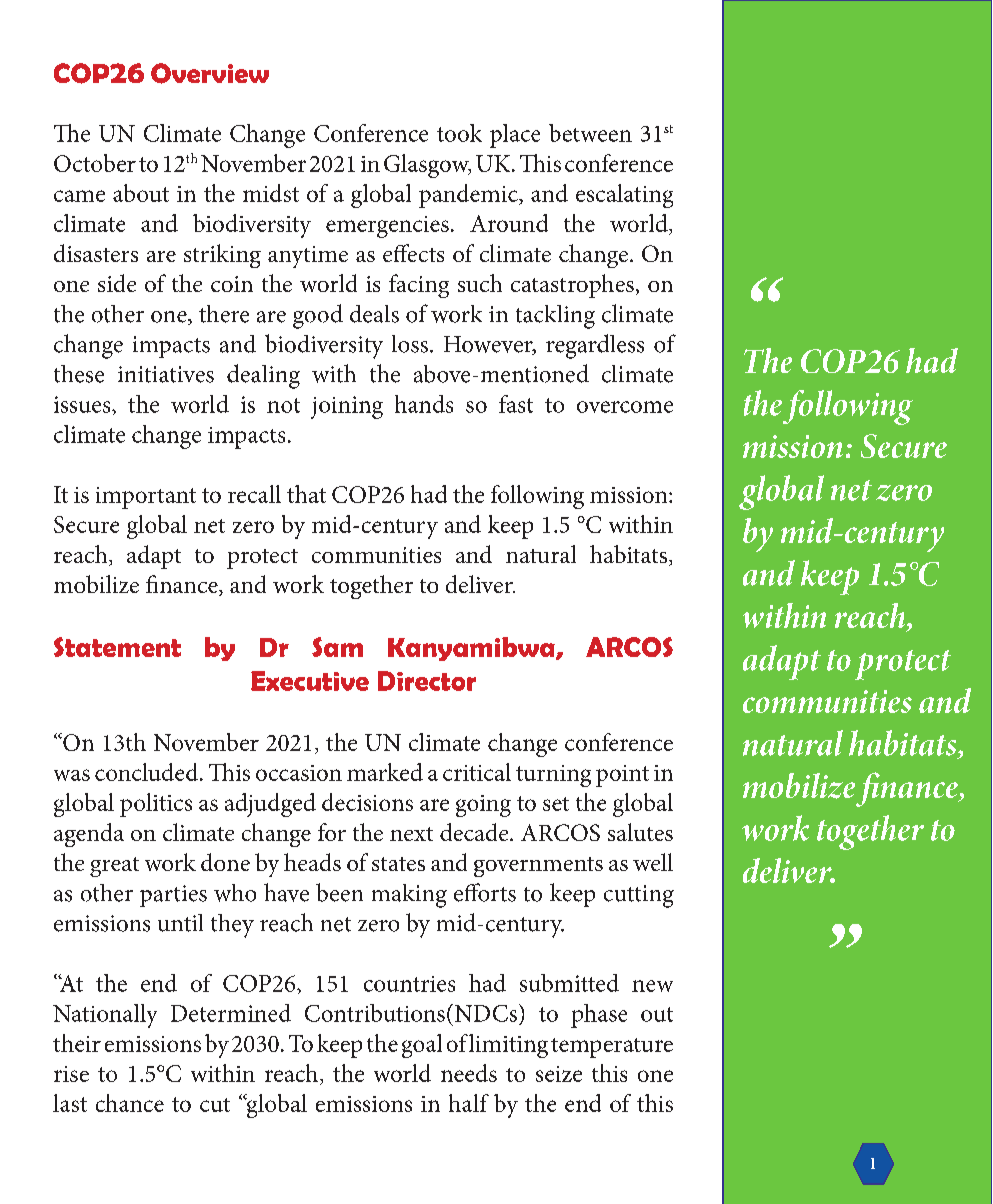  Describe the element at coordinates (427, 166) in the screenshot. I see `Glasgow` at that location.
